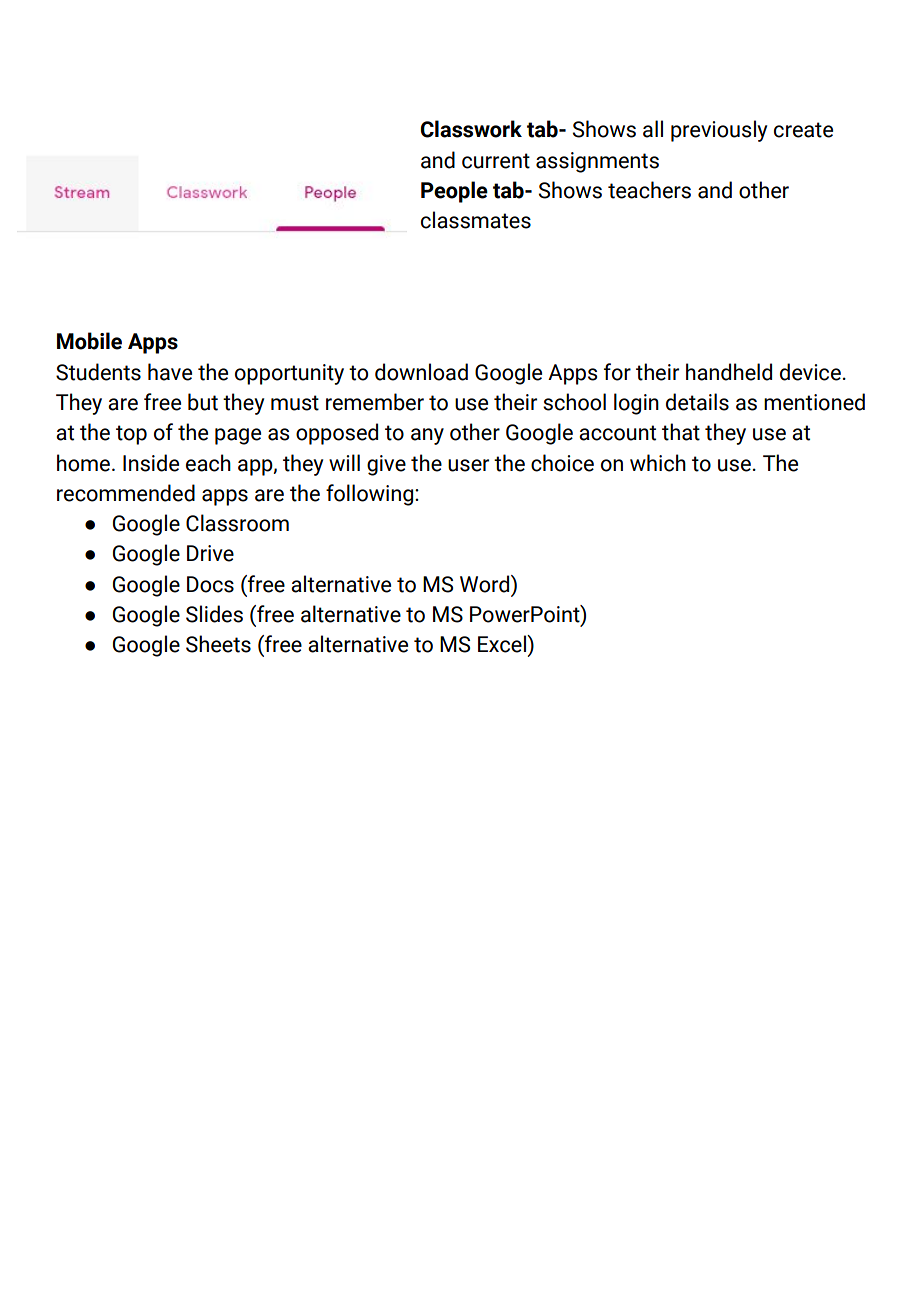 The height and width of the page is (1308, 924). Describe the element at coordinates (371, 495) in the page. I see `following` at that location.
